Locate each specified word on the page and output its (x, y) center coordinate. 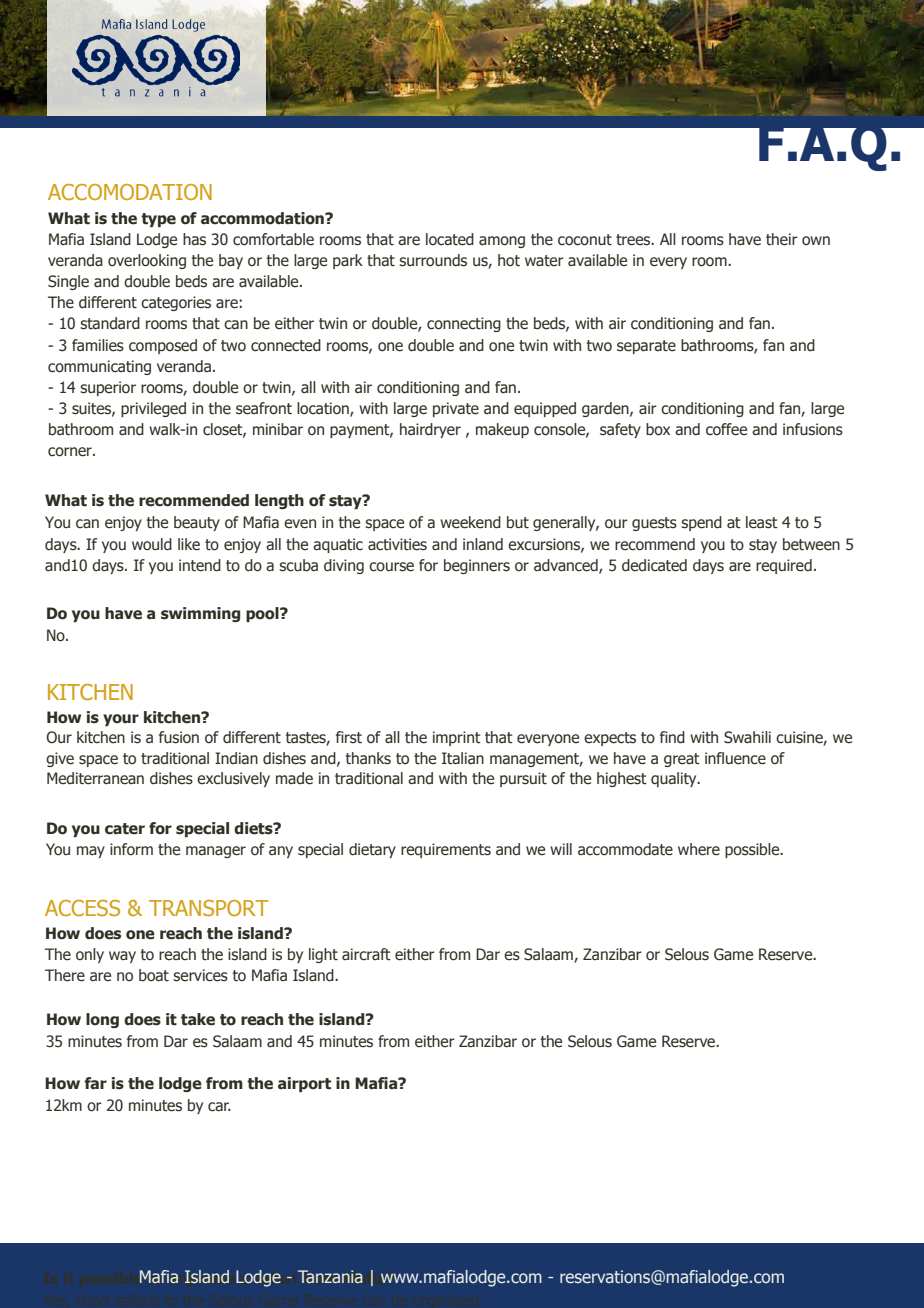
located (450, 239)
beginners (477, 566)
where (699, 849)
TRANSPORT (209, 908)
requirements (446, 850)
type (158, 220)
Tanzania (330, 1276)
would (152, 544)
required (784, 566)
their (782, 239)
